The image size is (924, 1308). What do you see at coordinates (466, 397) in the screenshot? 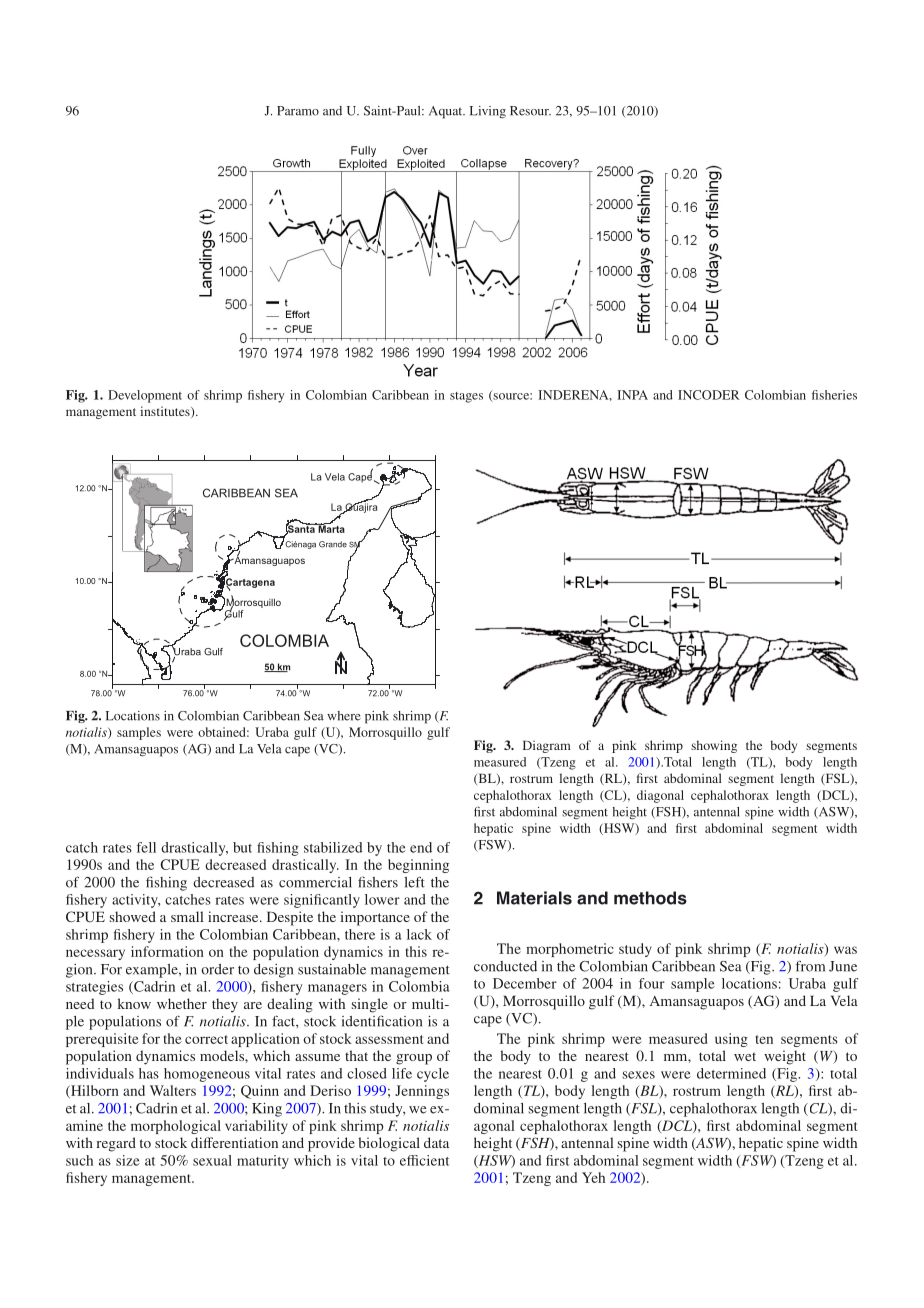
I see `stages` at bounding box center [466, 397].
